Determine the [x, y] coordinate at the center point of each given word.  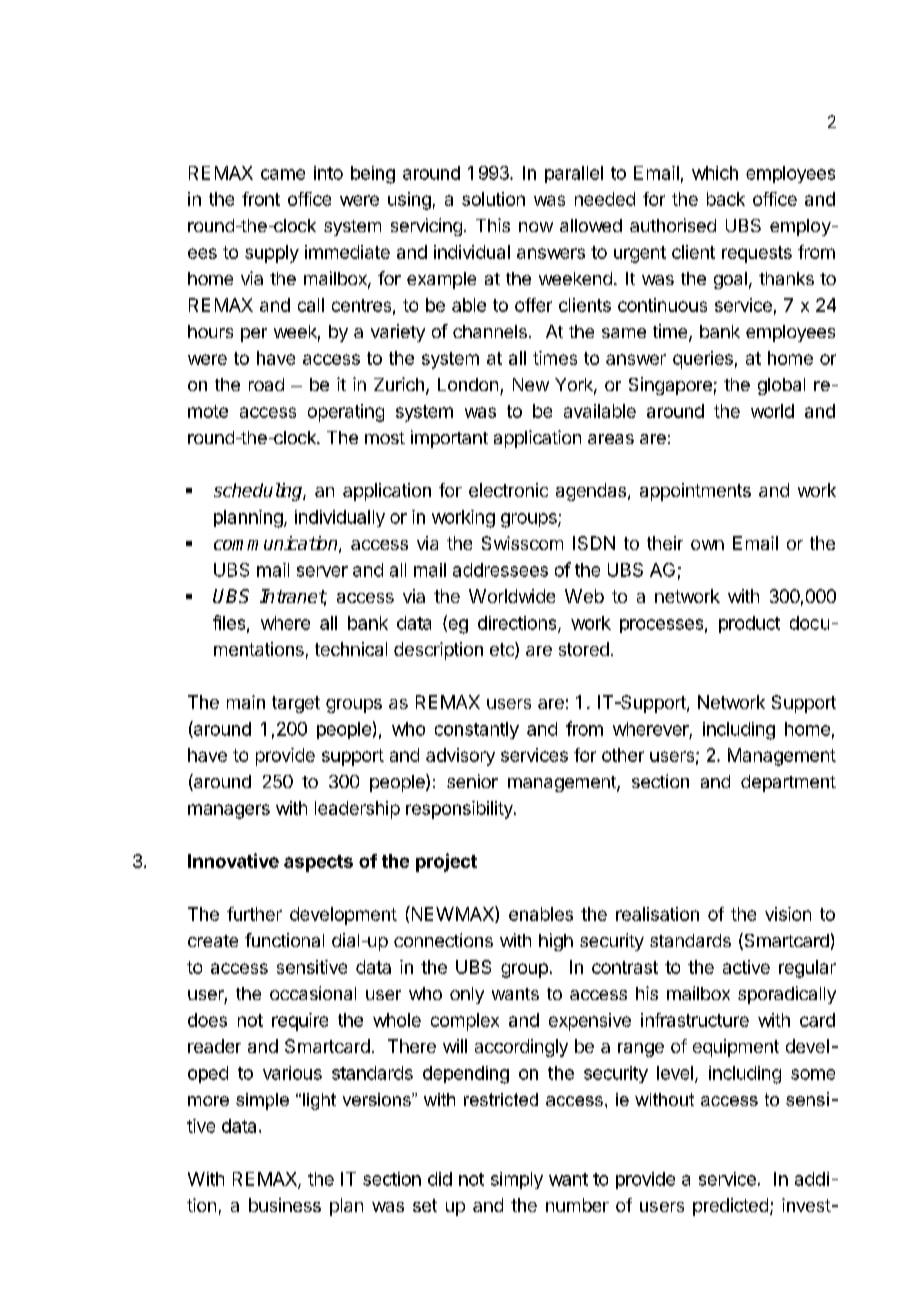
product [749, 624]
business [285, 1205]
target [296, 704]
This [493, 225]
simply [517, 1180]
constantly [477, 730]
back [726, 199]
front [261, 199]
